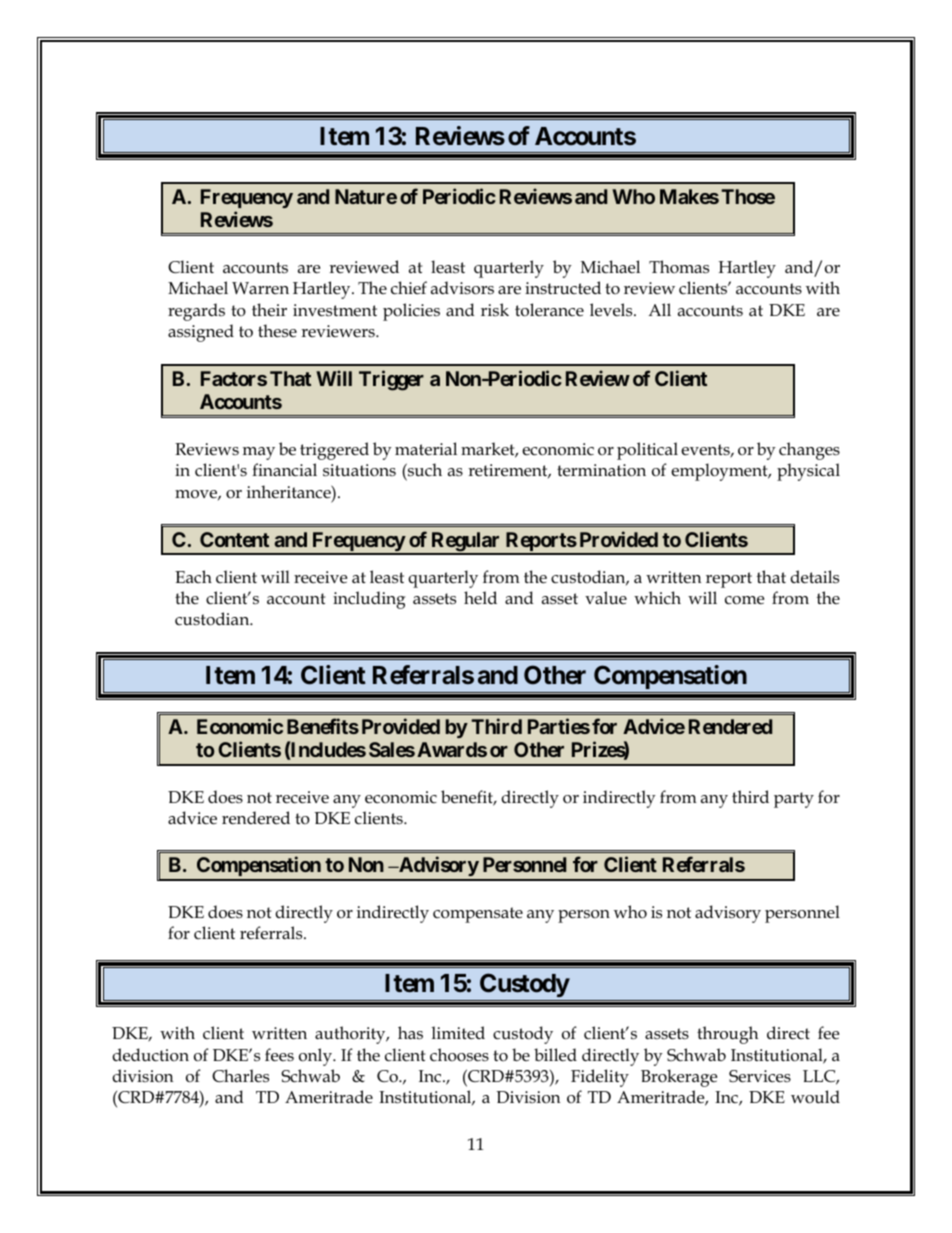  I want to click on Thomas, so click(679, 267).
